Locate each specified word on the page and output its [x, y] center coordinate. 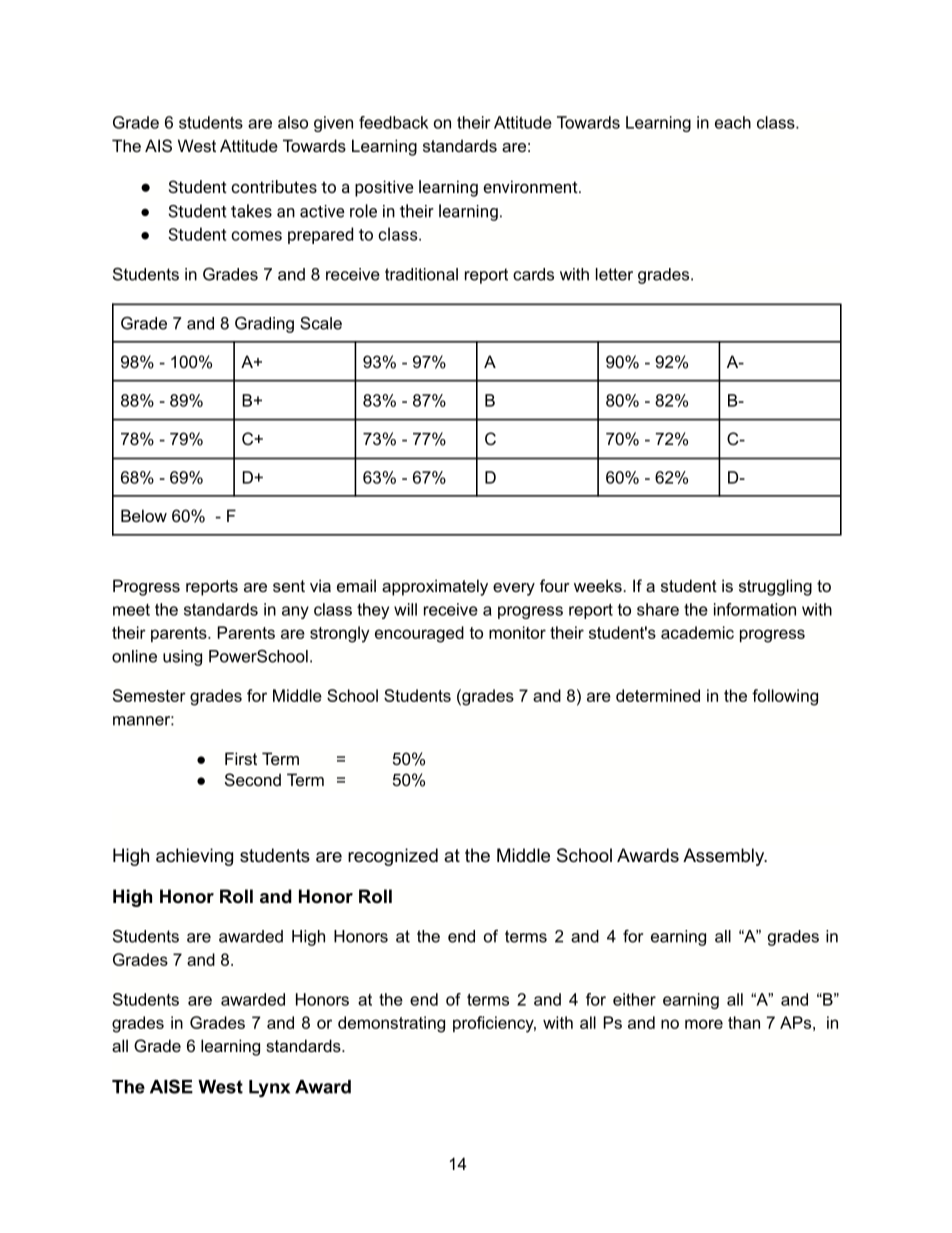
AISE [171, 1086]
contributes [274, 186]
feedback [393, 122]
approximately [435, 587]
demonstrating [391, 1024]
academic [697, 632]
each [733, 122]
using [182, 658]
